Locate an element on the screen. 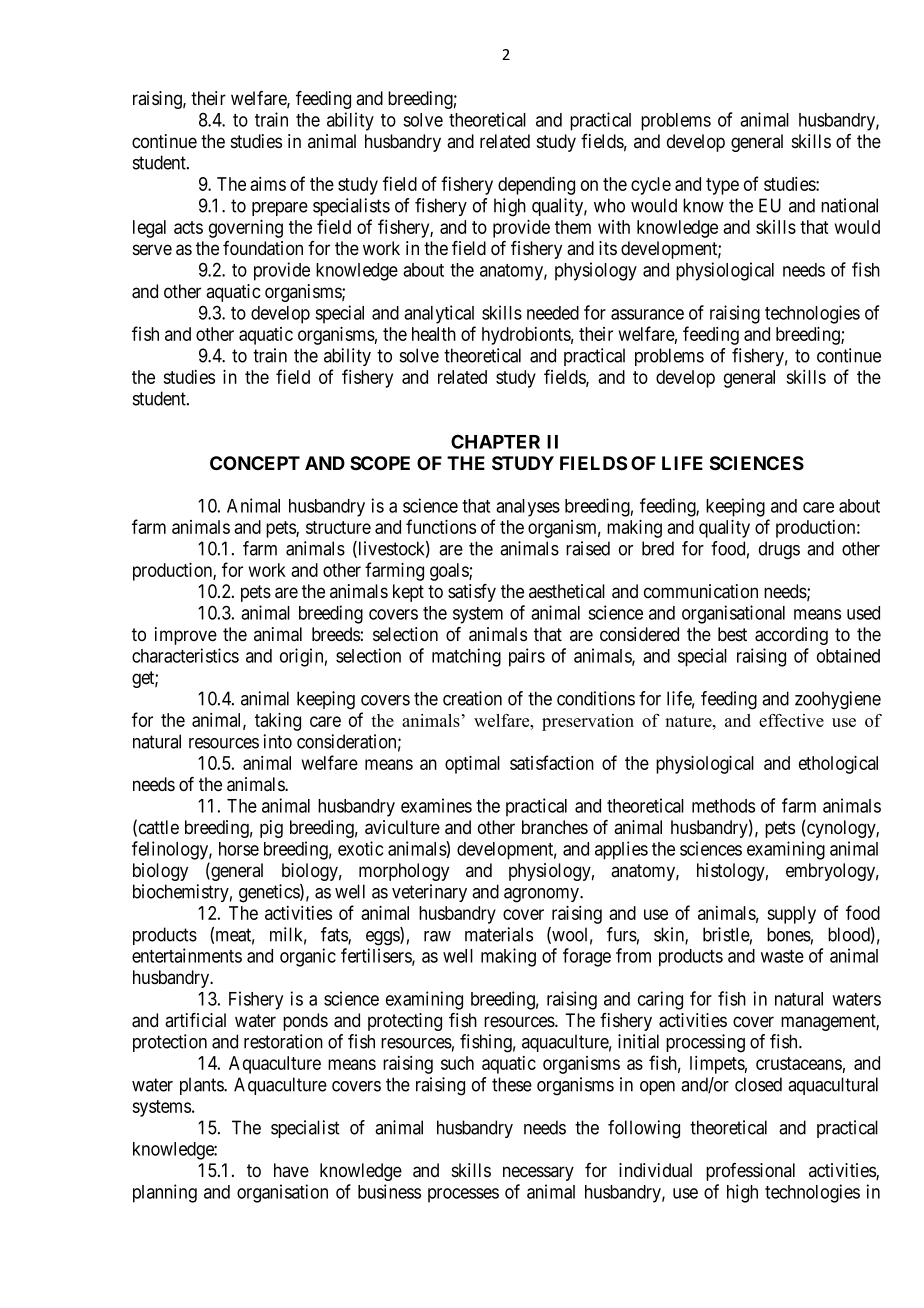  creation is located at coordinates (472, 698).
